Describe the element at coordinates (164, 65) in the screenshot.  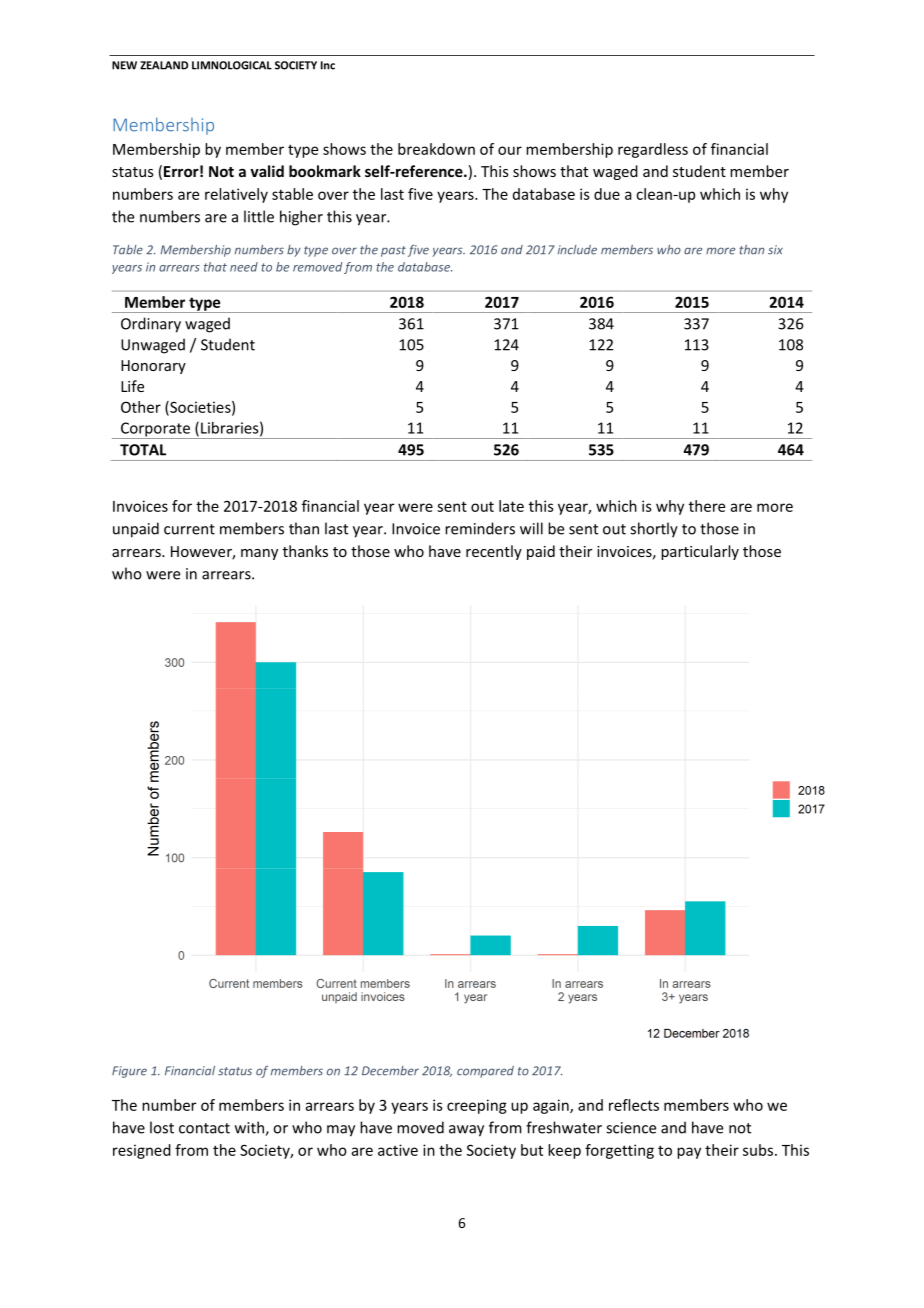
I see `ZEALAND` at that location.
